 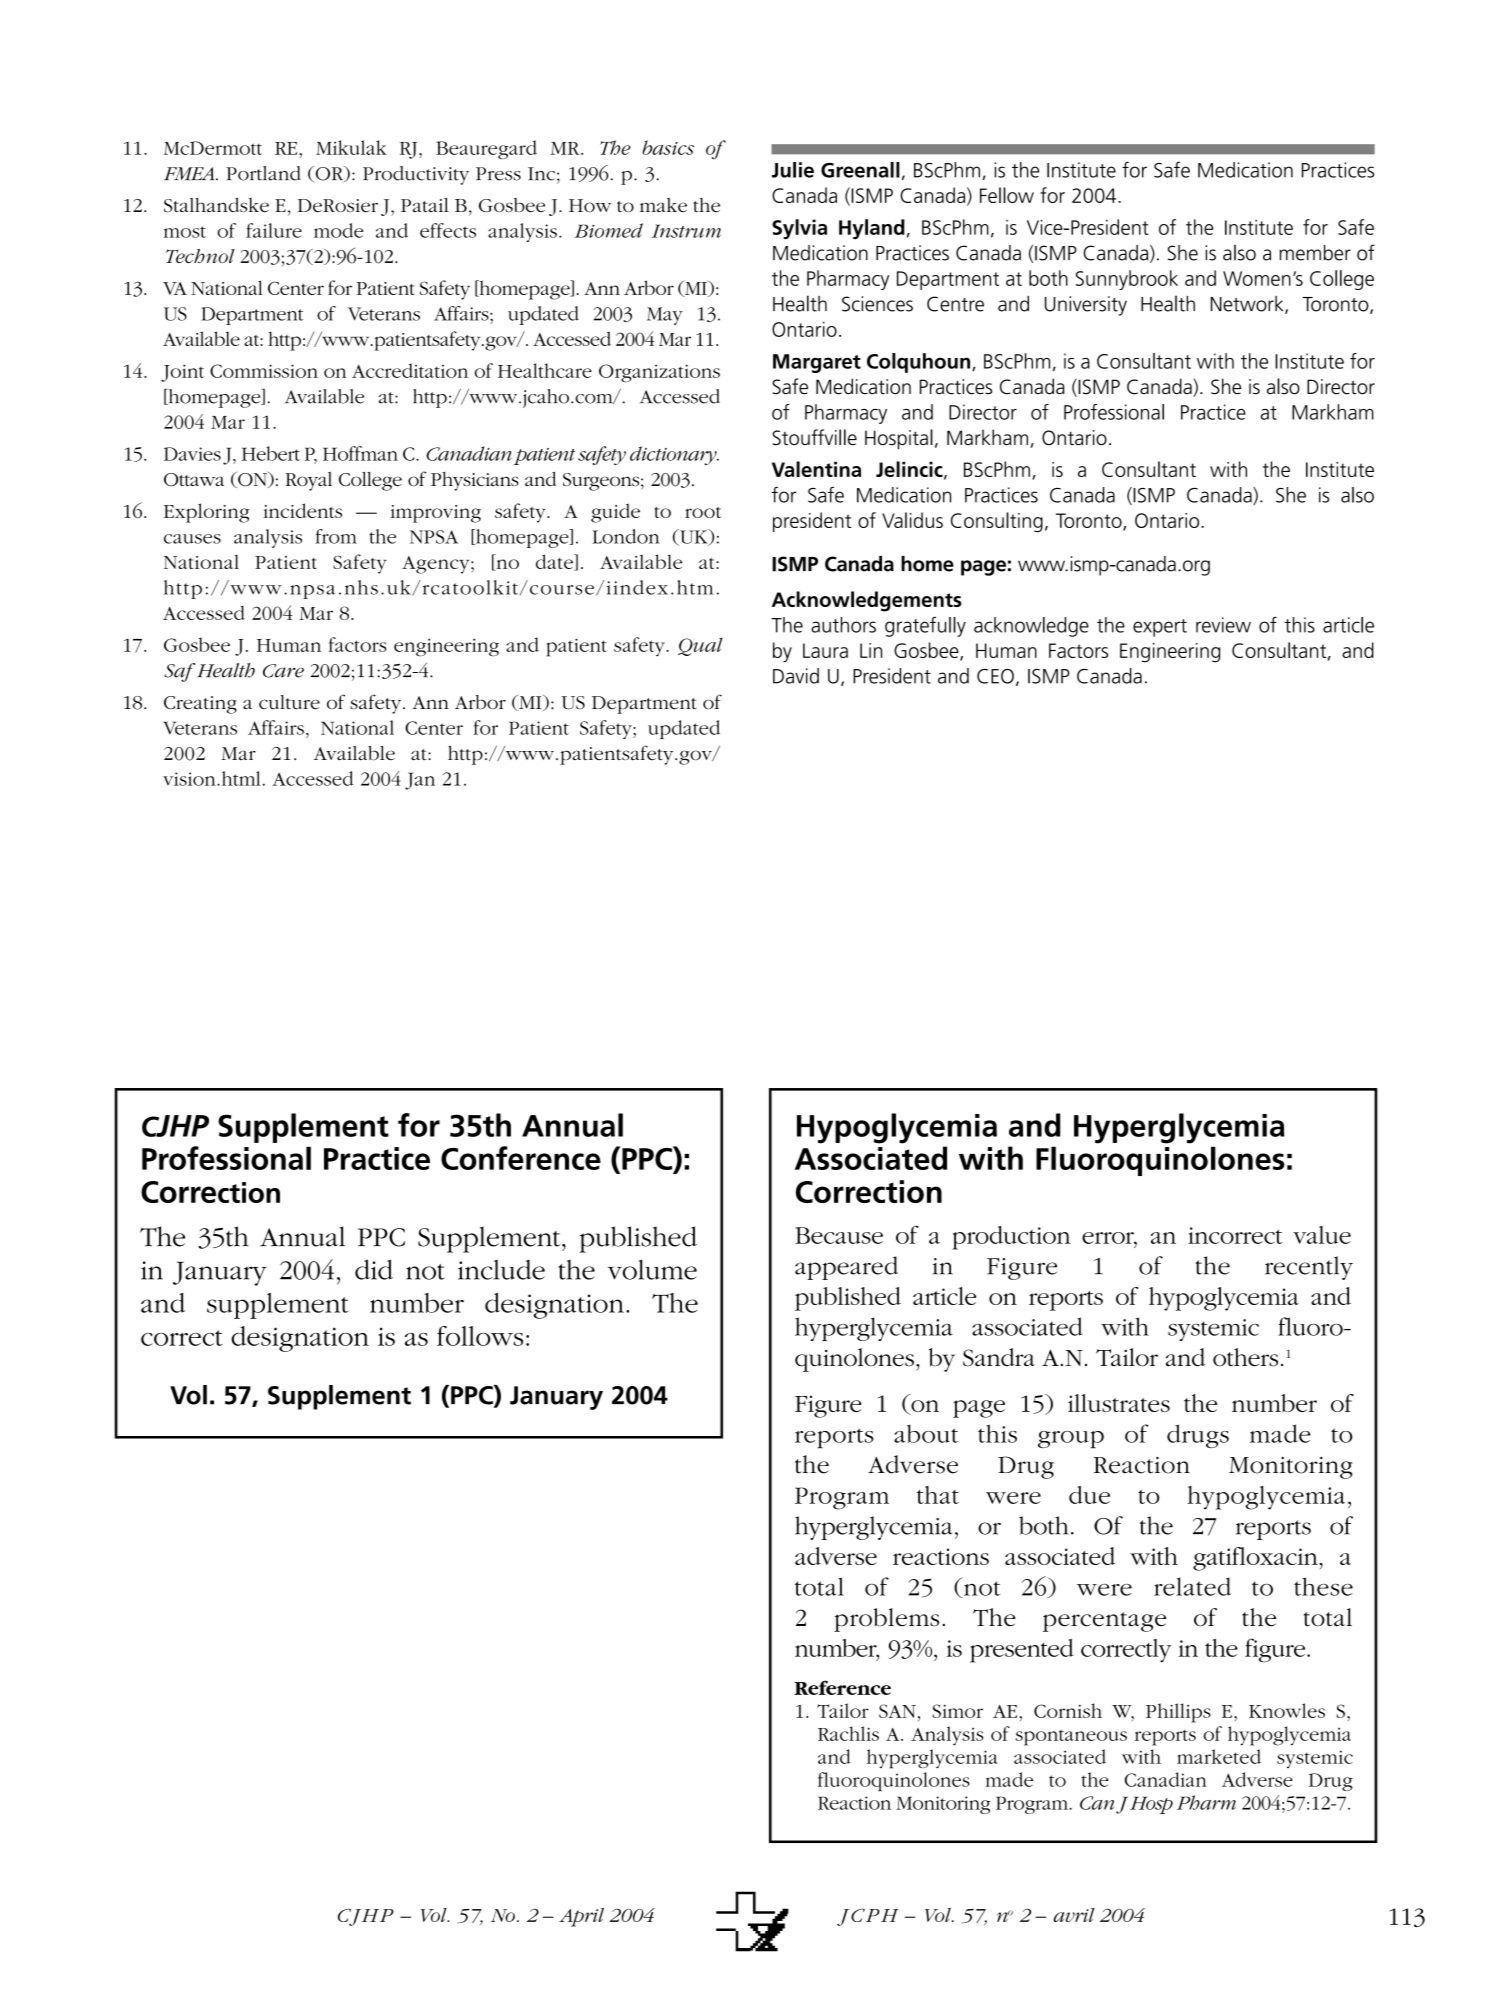 I want to click on about, so click(x=926, y=1433).
